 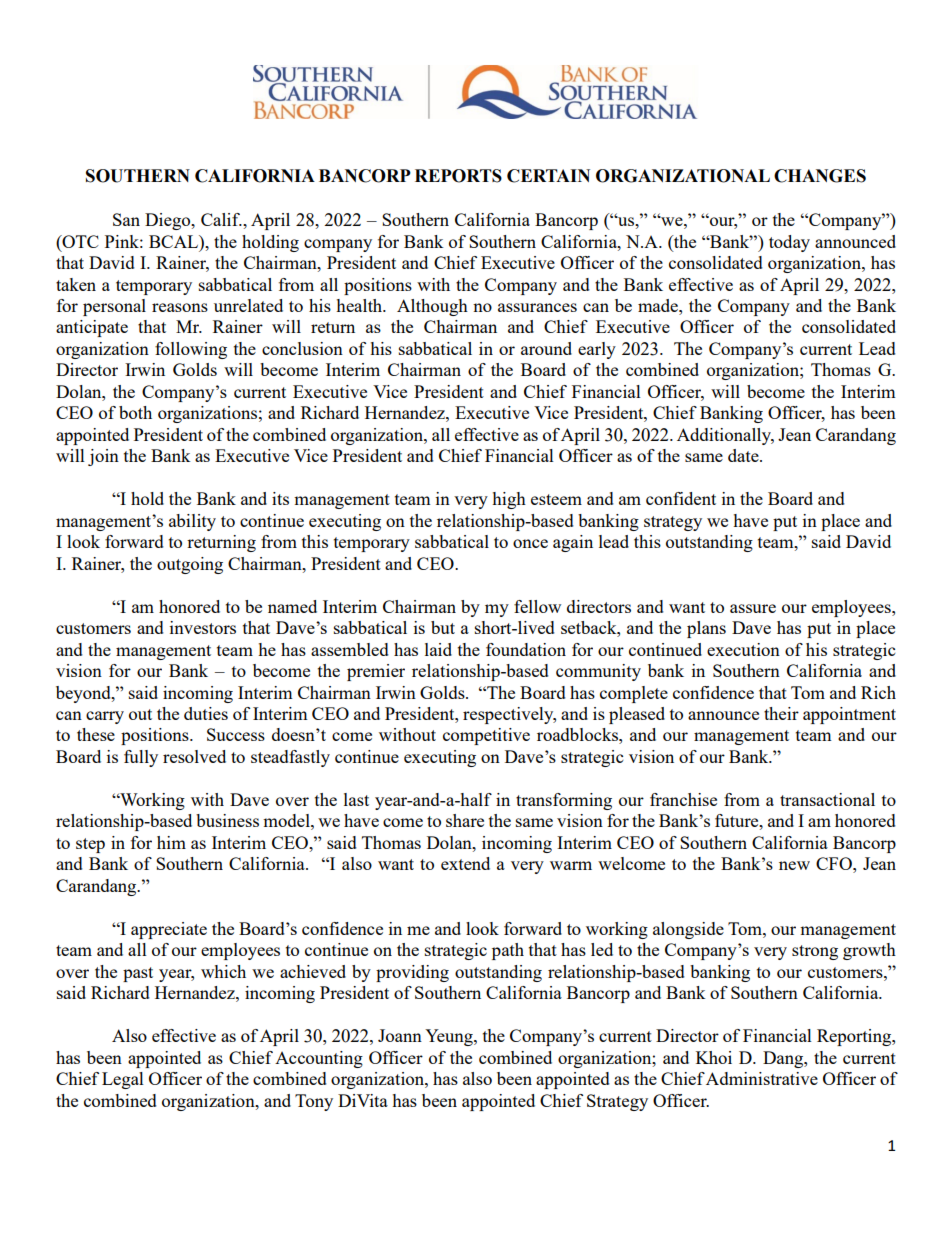 I want to click on Diego, so click(x=169, y=221).
